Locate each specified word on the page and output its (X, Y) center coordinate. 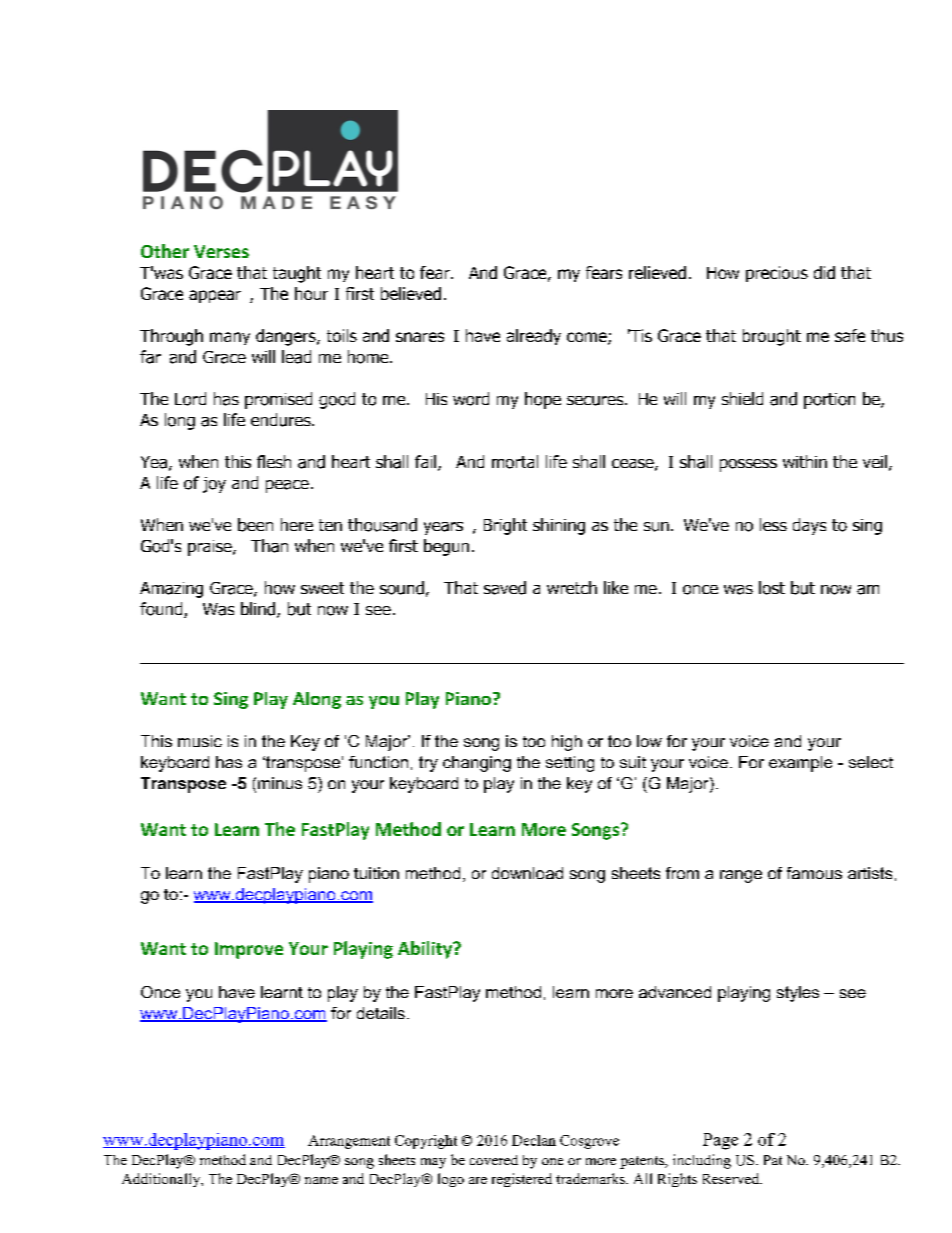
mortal (515, 462)
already (534, 337)
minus (280, 783)
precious (777, 274)
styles (798, 994)
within (805, 461)
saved (505, 588)
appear (215, 296)
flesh (274, 461)
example (800, 764)
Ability (426, 950)
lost (772, 588)
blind (258, 609)
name (321, 1180)
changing (477, 764)
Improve (249, 950)
